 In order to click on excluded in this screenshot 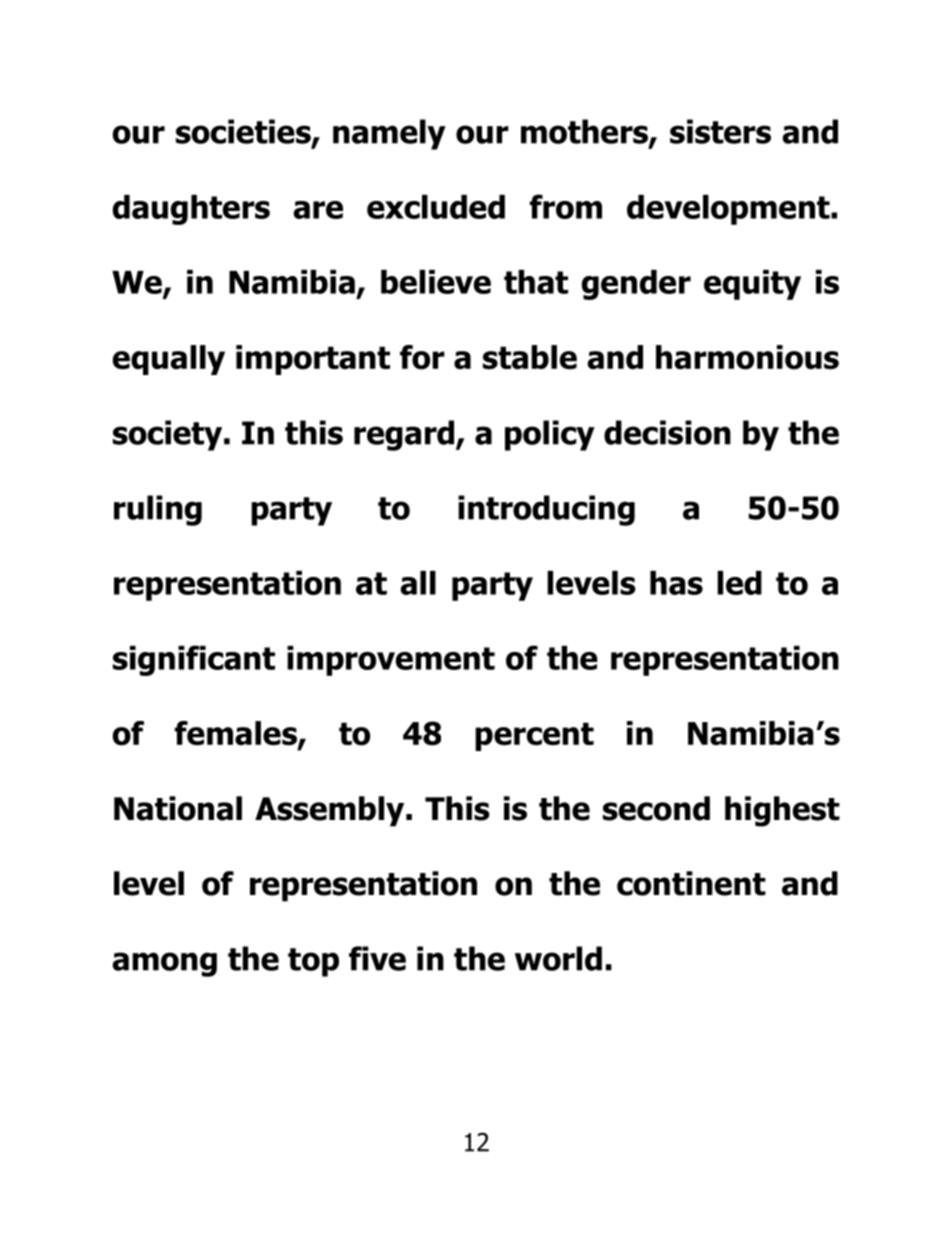, I will do `click(436, 207)`.
